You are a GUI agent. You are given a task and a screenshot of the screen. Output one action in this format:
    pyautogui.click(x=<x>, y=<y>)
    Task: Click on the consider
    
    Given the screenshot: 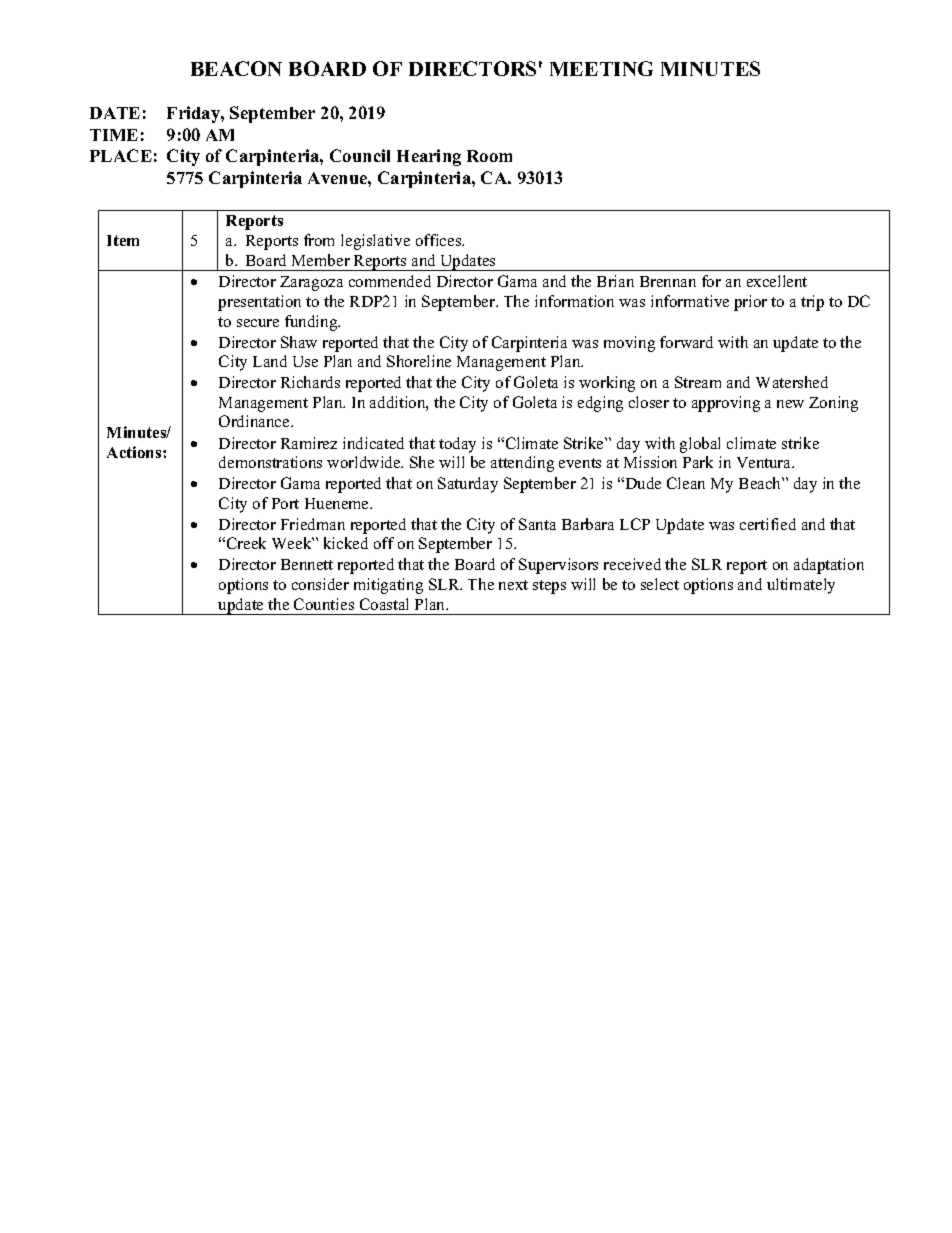 What is the action you would take?
    pyautogui.click(x=320, y=584)
